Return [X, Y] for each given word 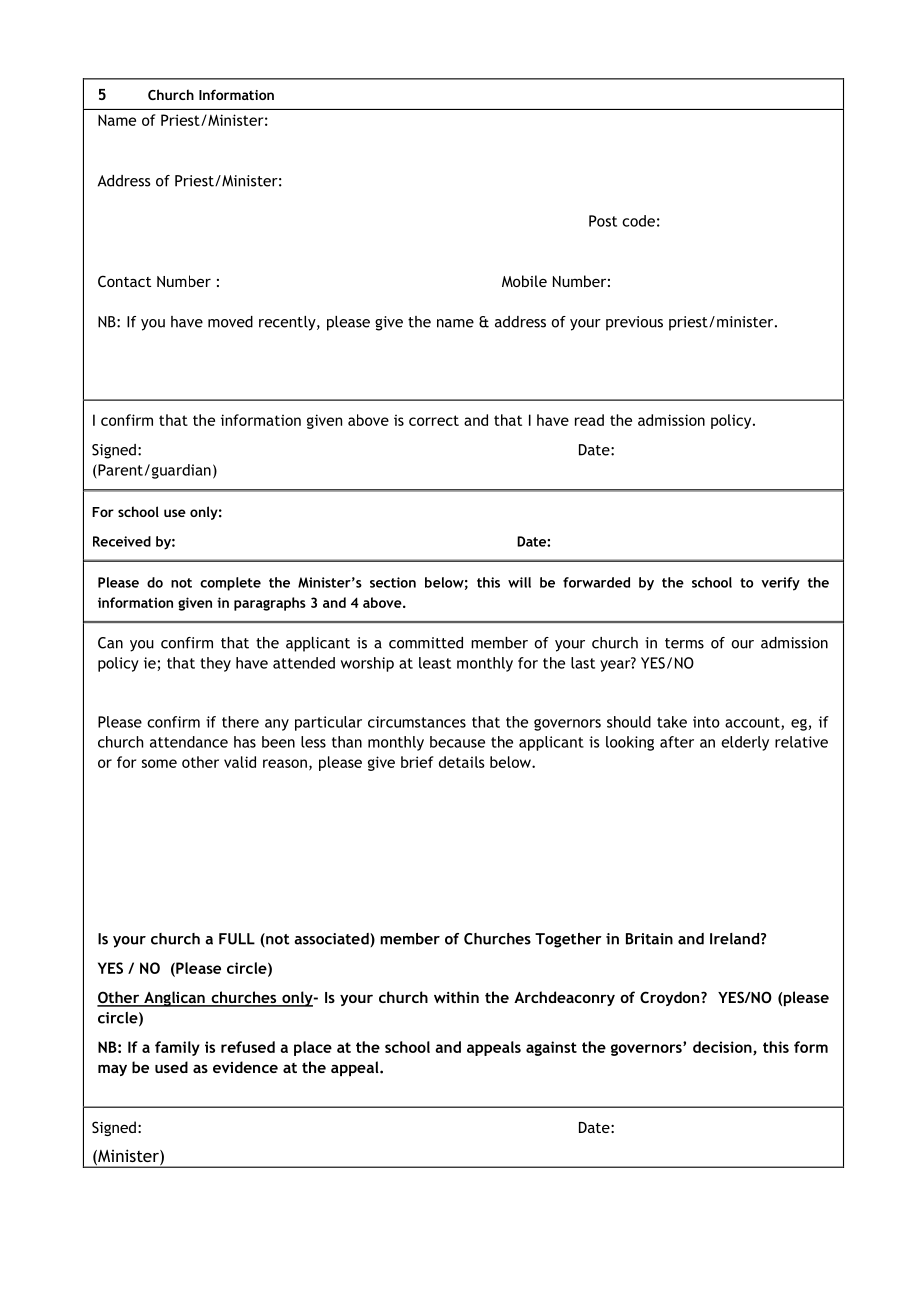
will [519, 582]
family [177, 1048]
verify [780, 584]
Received [122, 541]
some [159, 763]
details [462, 762]
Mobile [524, 281]
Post [603, 221]
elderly [745, 743]
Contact [124, 281]
